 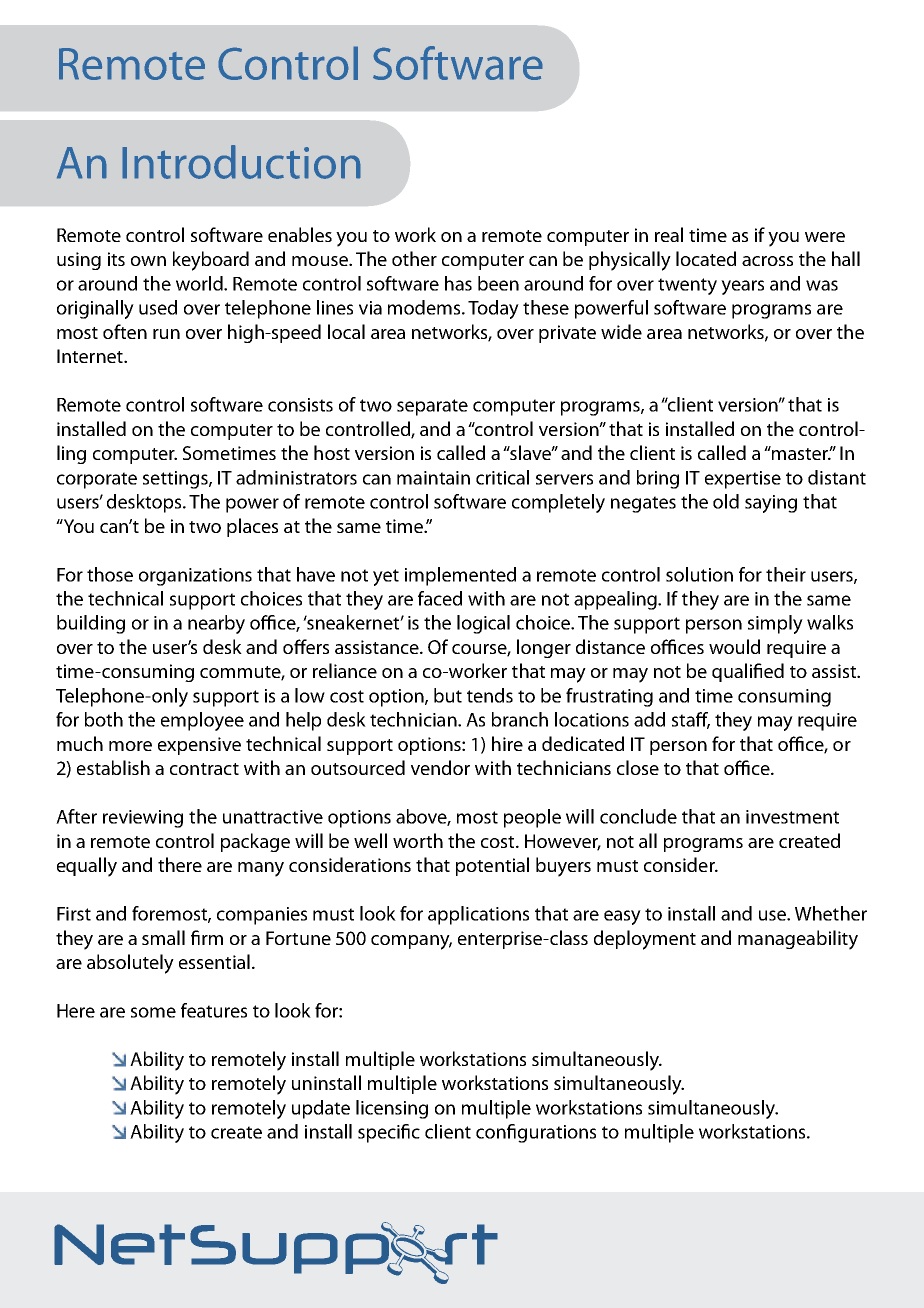 What do you see at coordinates (321, 1109) in the screenshot?
I see `update` at bounding box center [321, 1109].
